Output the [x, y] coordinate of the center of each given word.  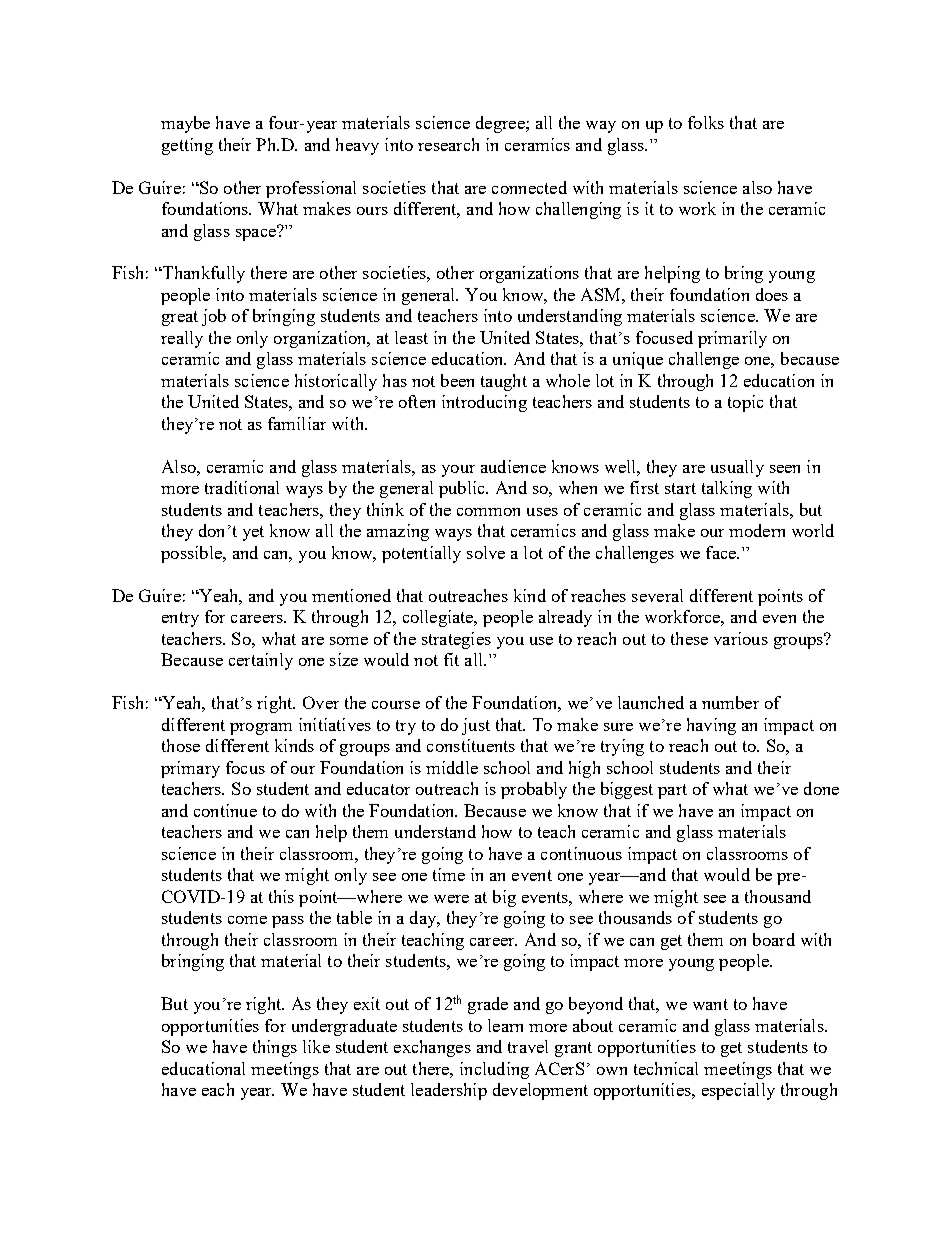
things [275, 1048]
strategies [456, 640]
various [741, 638]
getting [187, 146]
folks [706, 122]
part [672, 791]
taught [504, 382]
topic [745, 403]
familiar [297, 423]
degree [501, 124]
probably [534, 790]
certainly [261, 661]
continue [225, 810]
